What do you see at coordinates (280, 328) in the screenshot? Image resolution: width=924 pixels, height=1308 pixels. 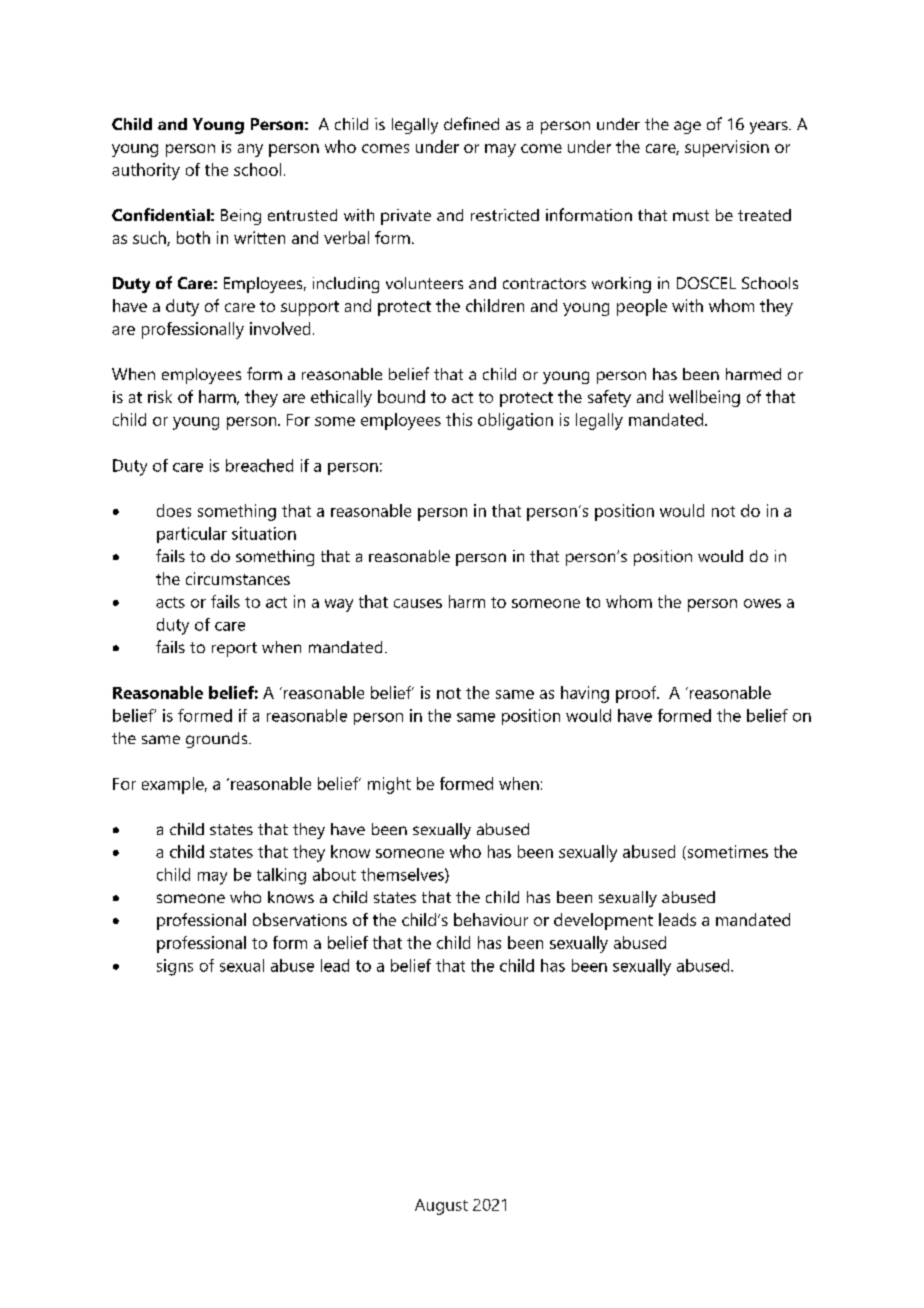 I see `involved` at bounding box center [280, 328].
